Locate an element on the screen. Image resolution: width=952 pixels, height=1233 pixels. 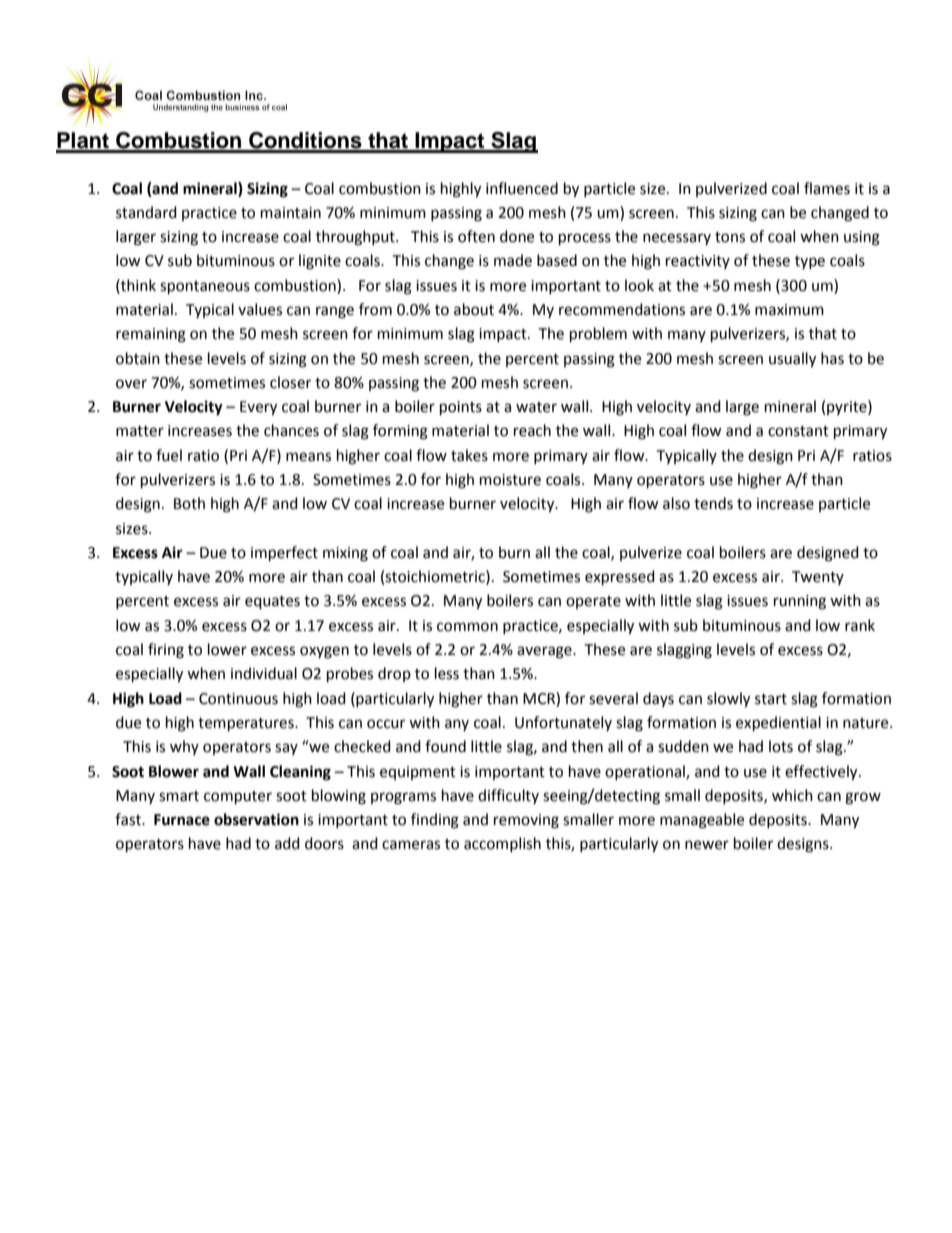
Every is located at coordinates (258, 408).
